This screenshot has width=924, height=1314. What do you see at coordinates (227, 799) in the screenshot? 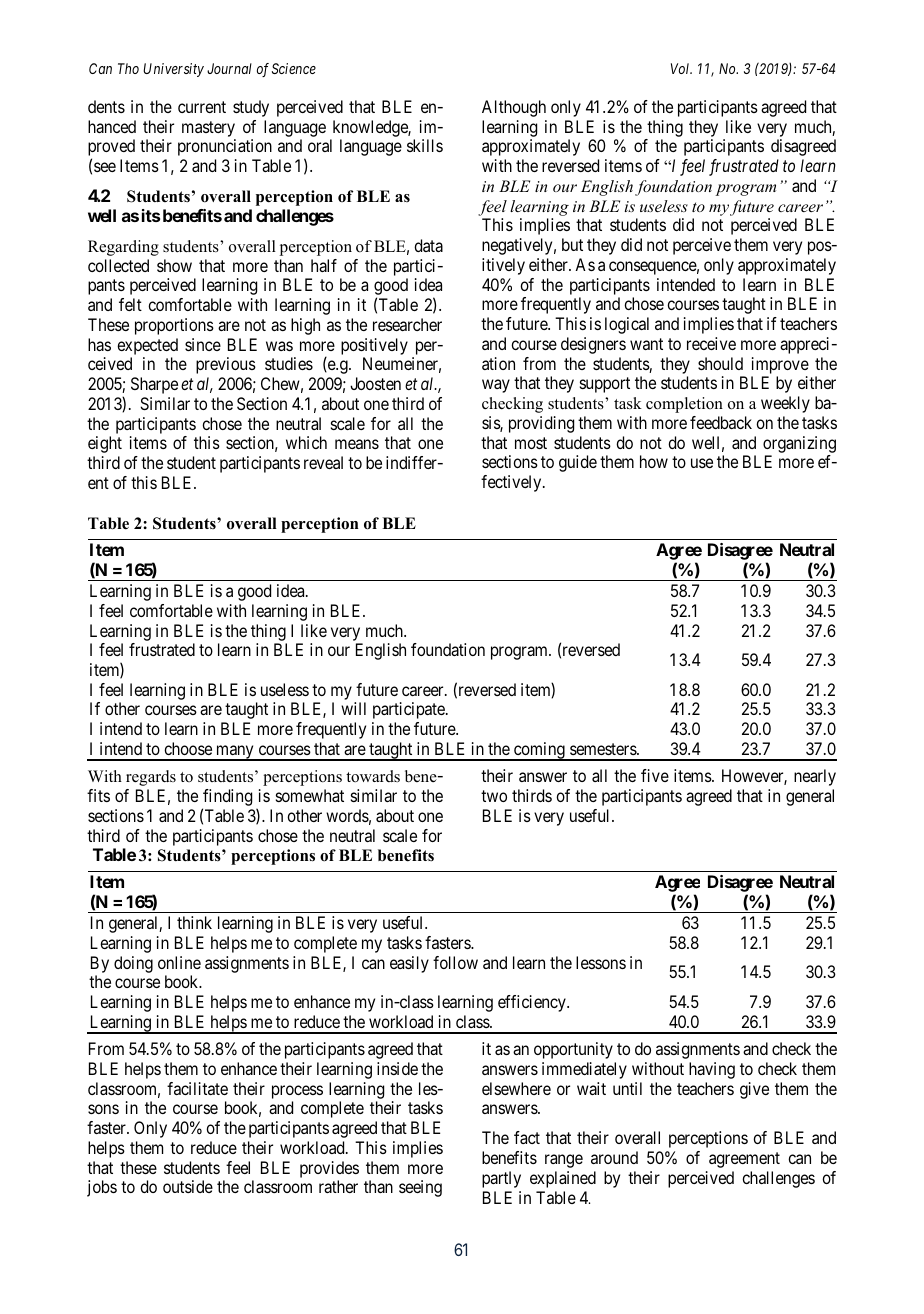
I see `finding` at bounding box center [227, 799].
